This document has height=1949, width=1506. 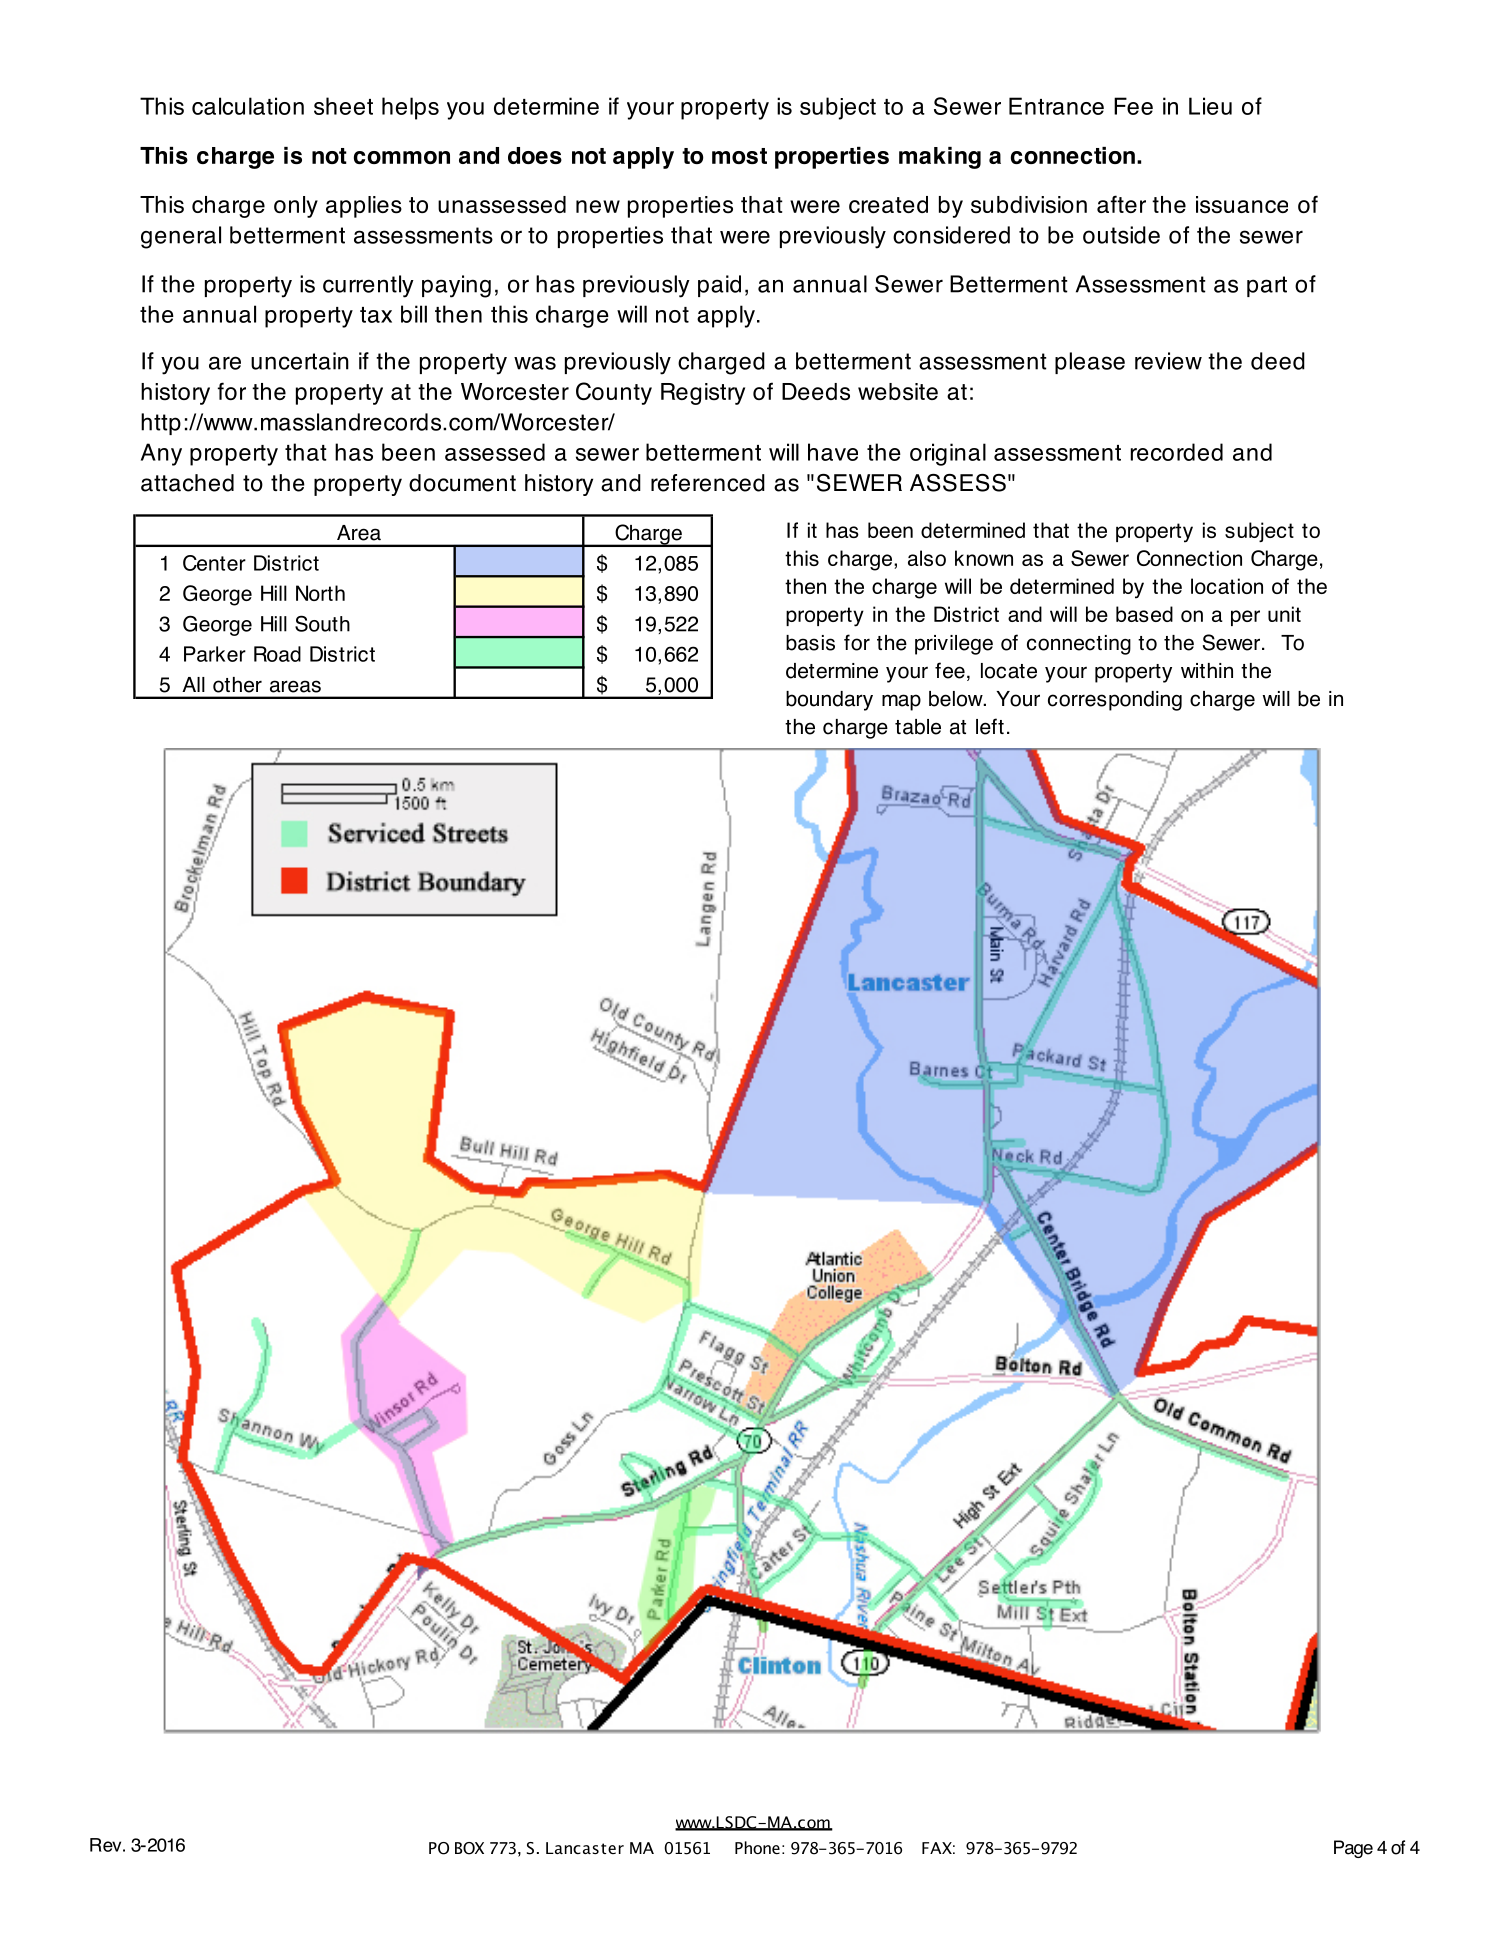 What do you see at coordinates (469, 1848) in the document?
I see `BOX` at bounding box center [469, 1848].
